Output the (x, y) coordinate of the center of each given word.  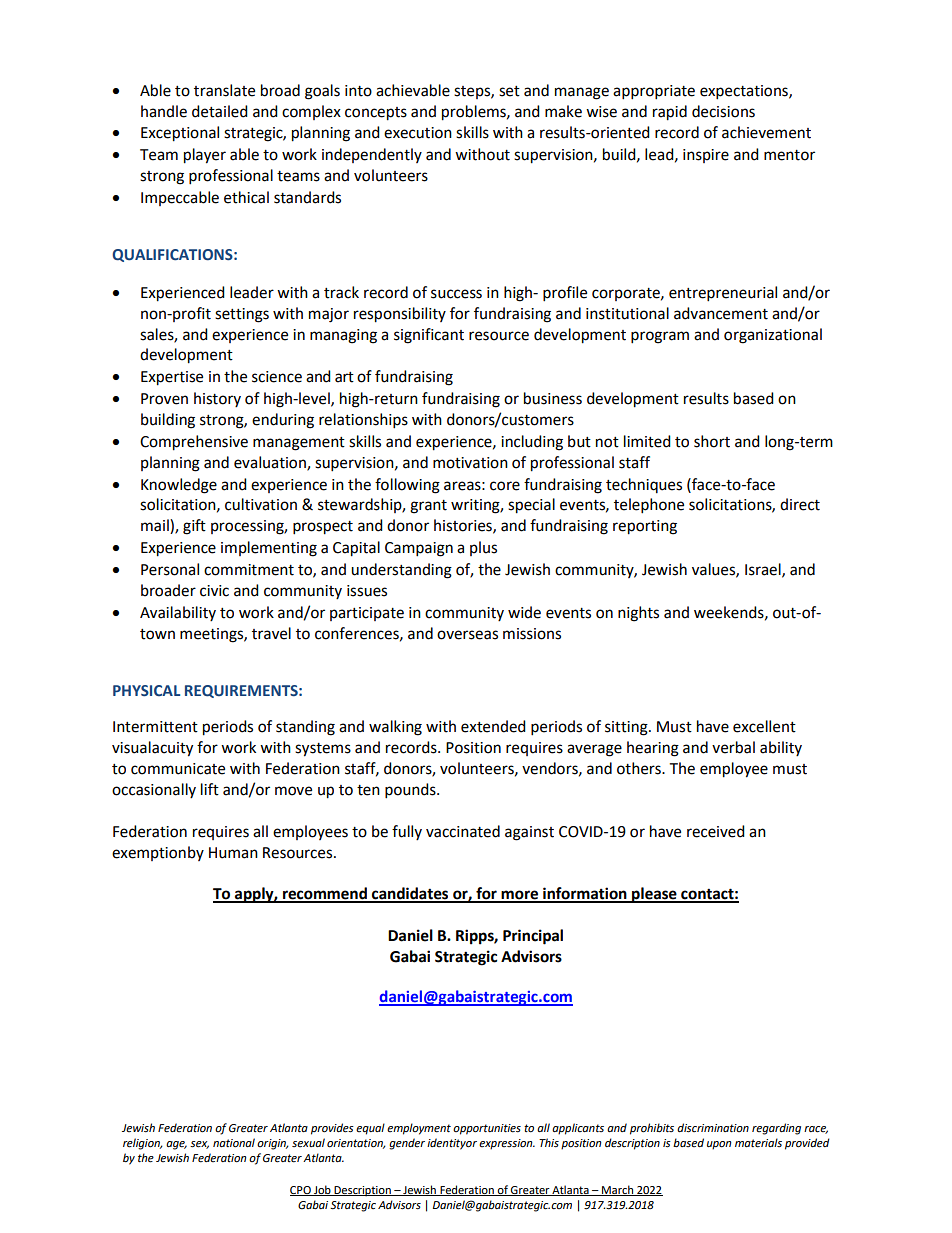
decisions (723, 111)
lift (210, 789)
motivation (470, 463)
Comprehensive (194, 443)
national (234, 1143)
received (716, 831)
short (712, 441)
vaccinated (463, 831)
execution (418, 133)
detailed (220, 111)
